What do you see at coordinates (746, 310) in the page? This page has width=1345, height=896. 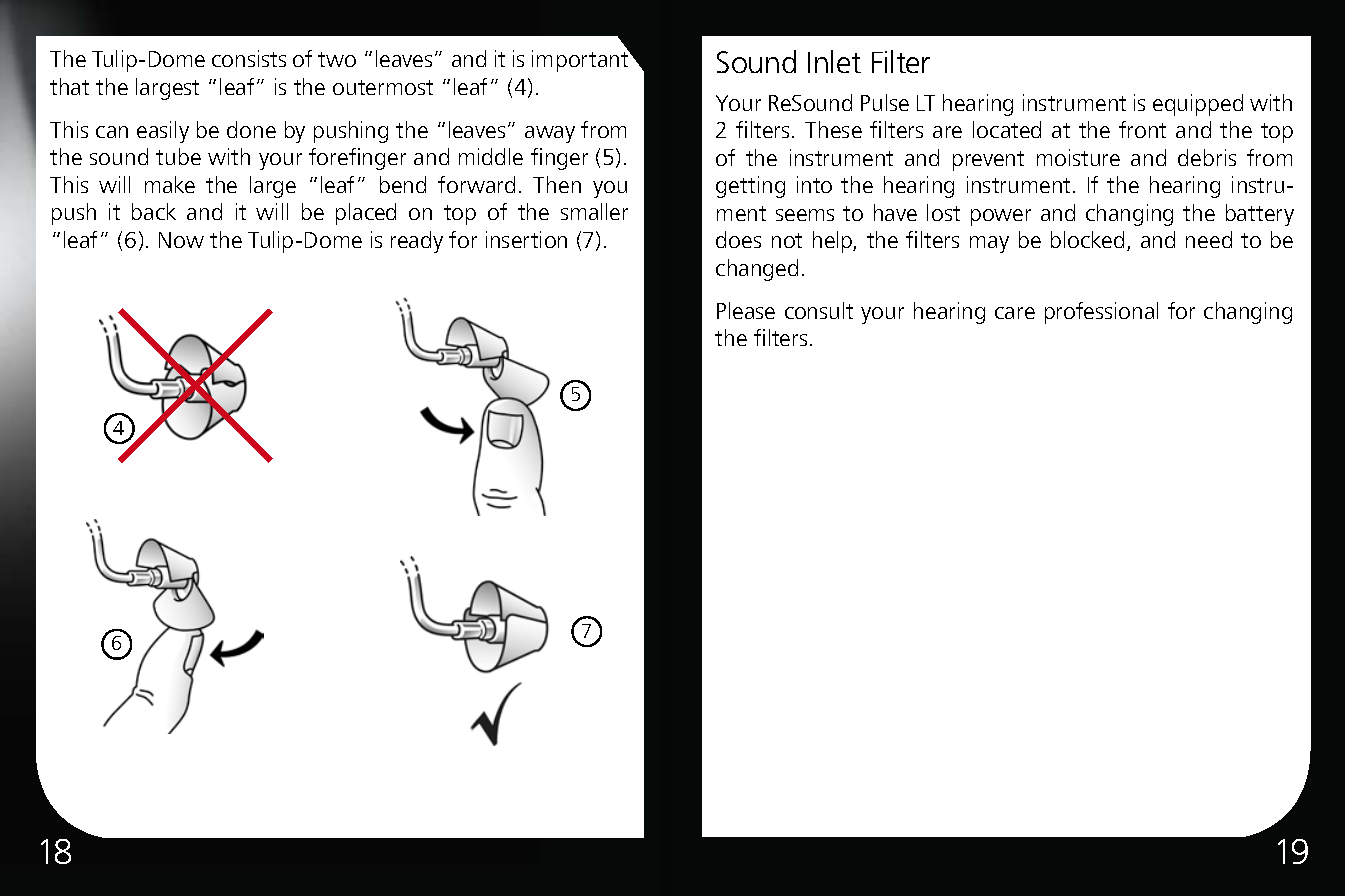 I see `Please` at bounding box center [746, 310].
